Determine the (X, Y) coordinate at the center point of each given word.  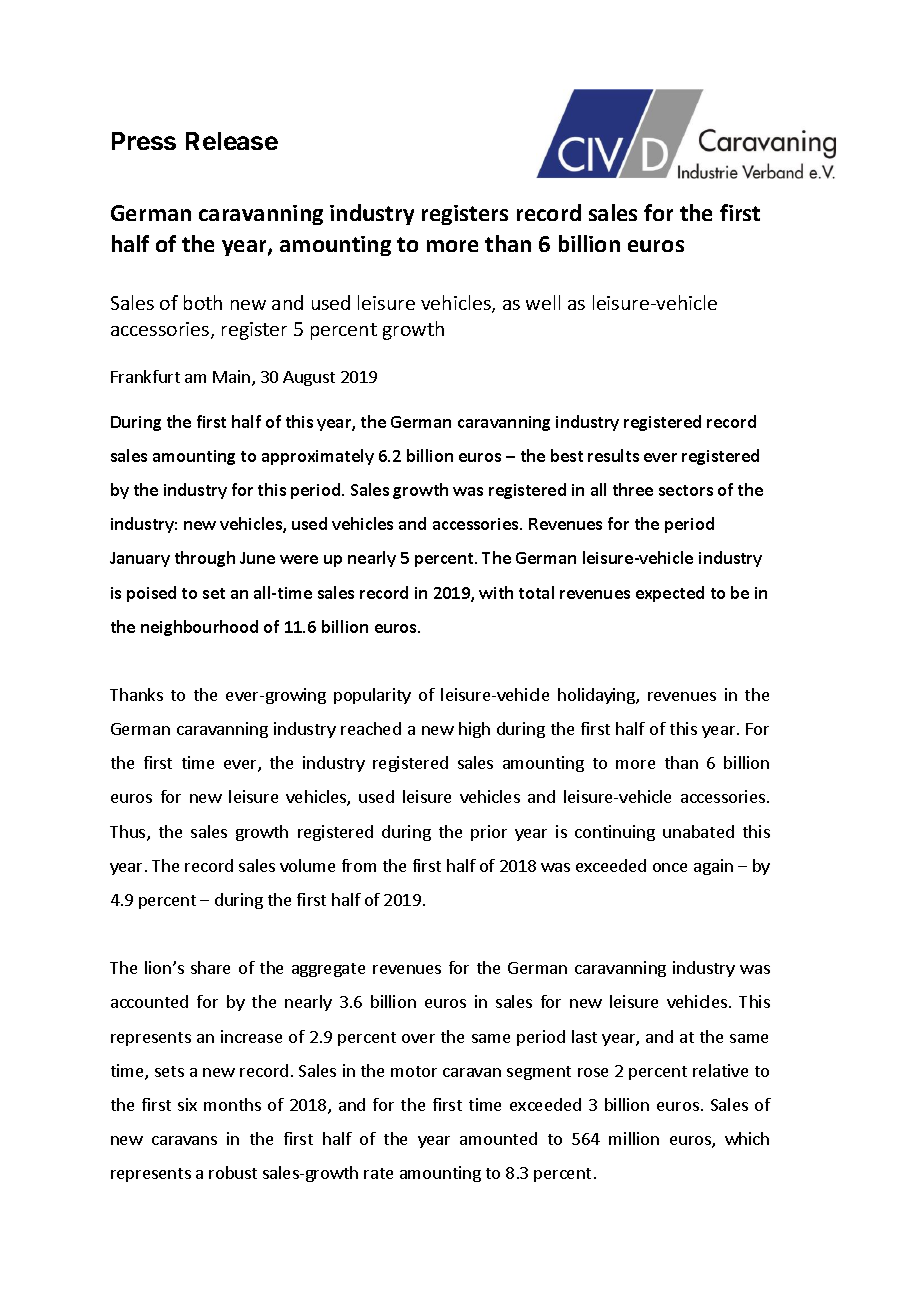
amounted (498, 1138)
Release (232, 141)
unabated (698, 831)
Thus (129, 833)
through (205, 559)
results (613, 455)
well (543, 302)
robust (233, 1172)
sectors (686, 490)
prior (489, 833)
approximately (318, 457)
